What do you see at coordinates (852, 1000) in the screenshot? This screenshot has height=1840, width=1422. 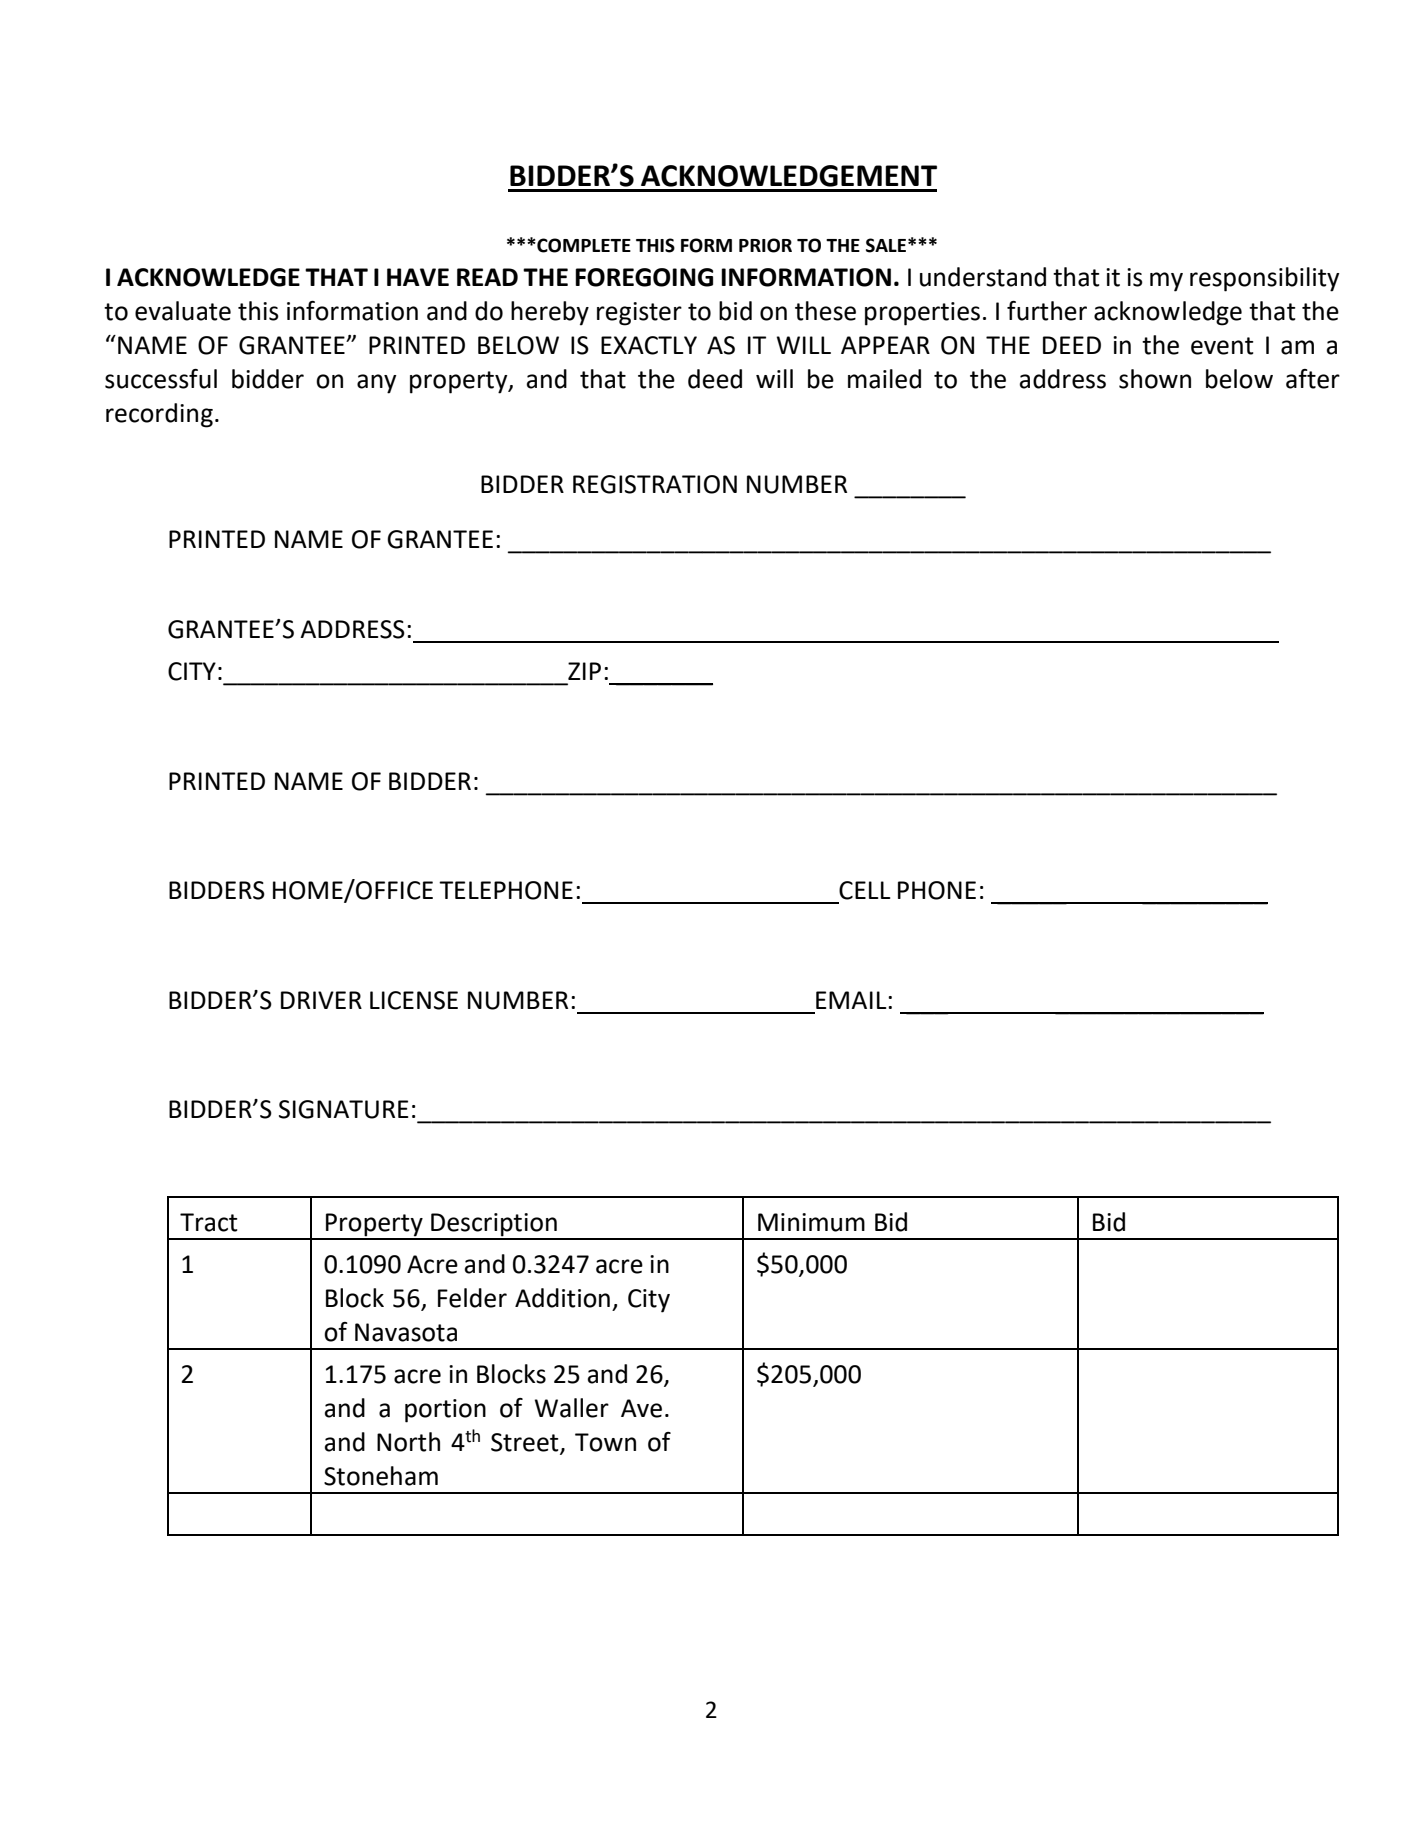 I see `EMAIL` at bounding box center [852, 1000].
